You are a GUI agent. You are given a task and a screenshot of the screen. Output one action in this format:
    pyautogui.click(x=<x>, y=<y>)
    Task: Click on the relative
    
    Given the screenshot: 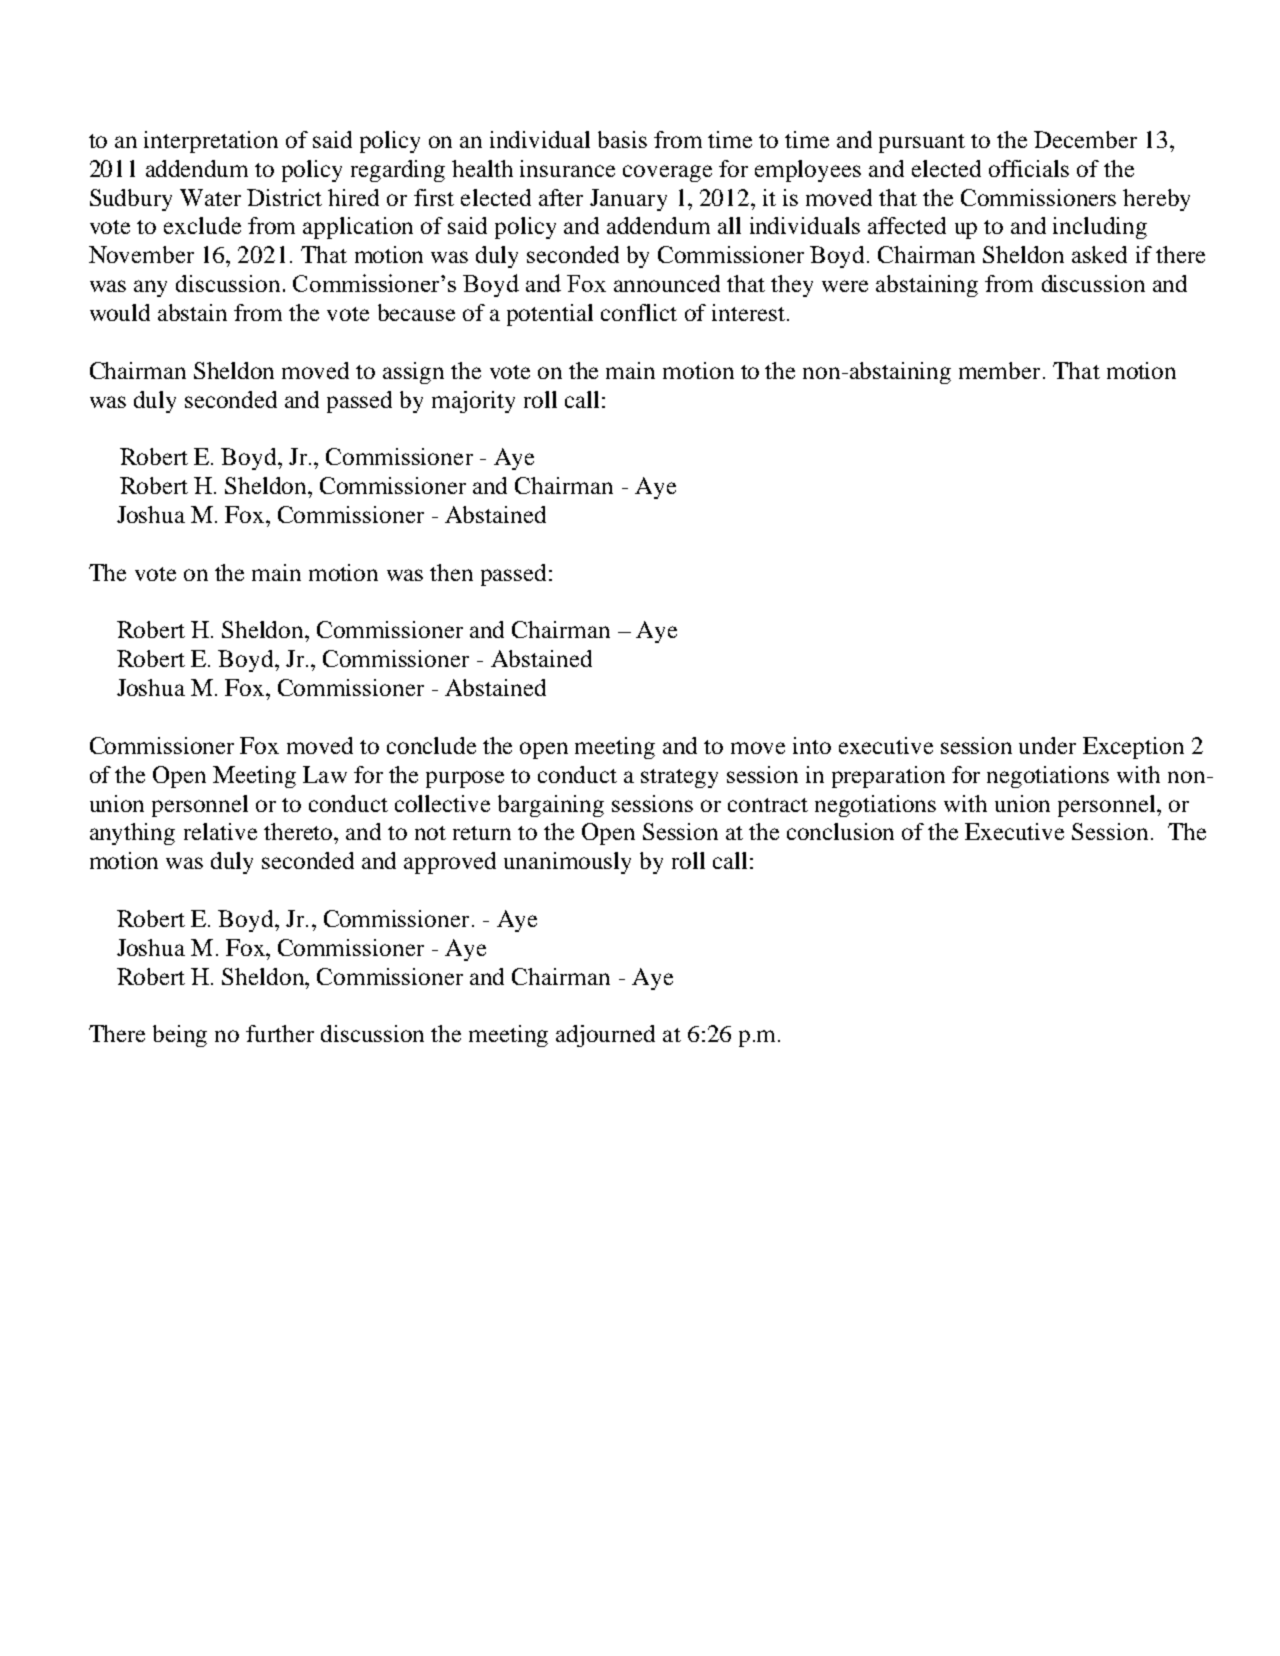 What is the action you would take?
    pyautogui.click(x=220, y=831)
